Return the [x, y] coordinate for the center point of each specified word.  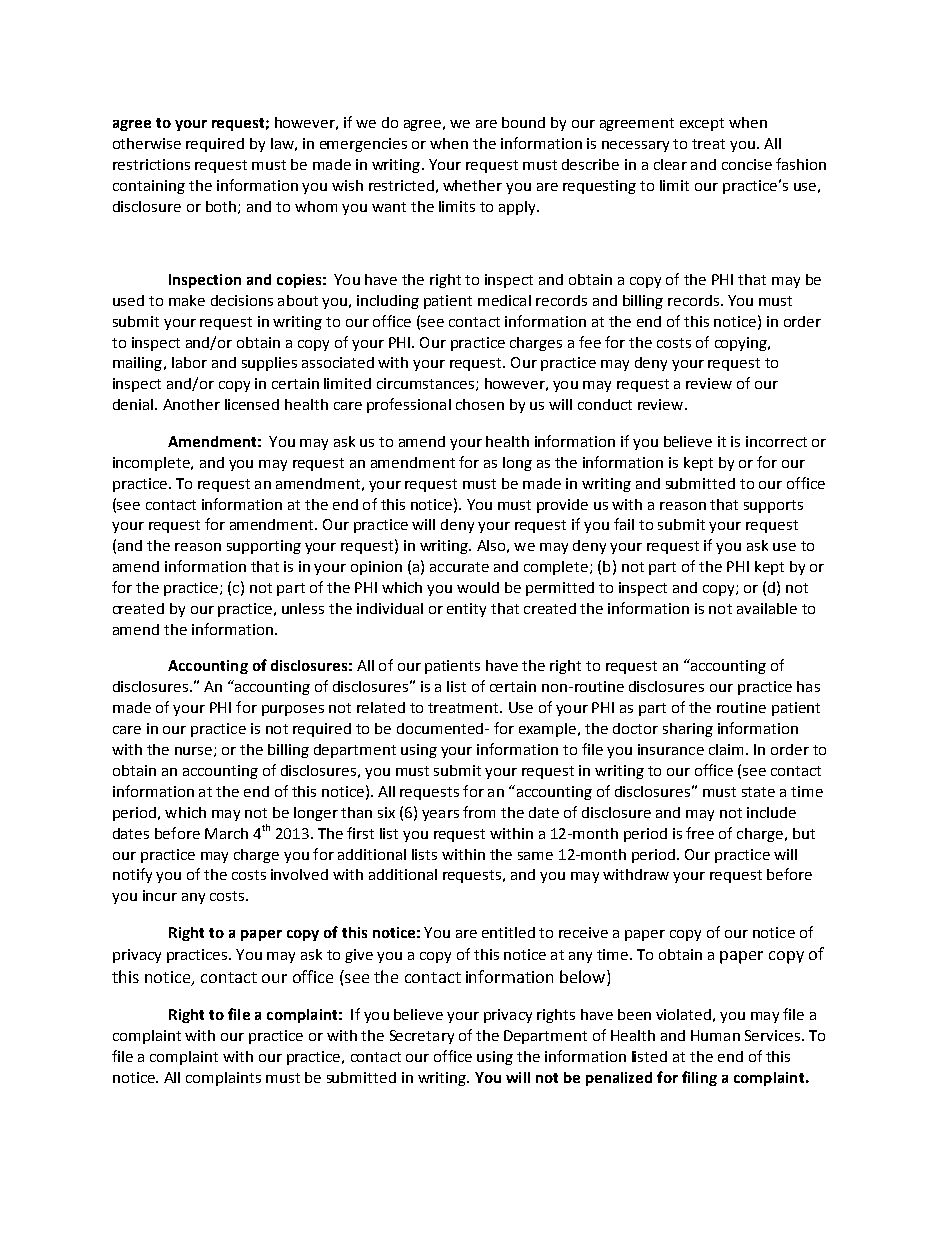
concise [747, 164]
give [359, 956]
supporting [264, 547]
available [767, 608]
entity [466, 610]
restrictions [151, 164]
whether [472, 185]
